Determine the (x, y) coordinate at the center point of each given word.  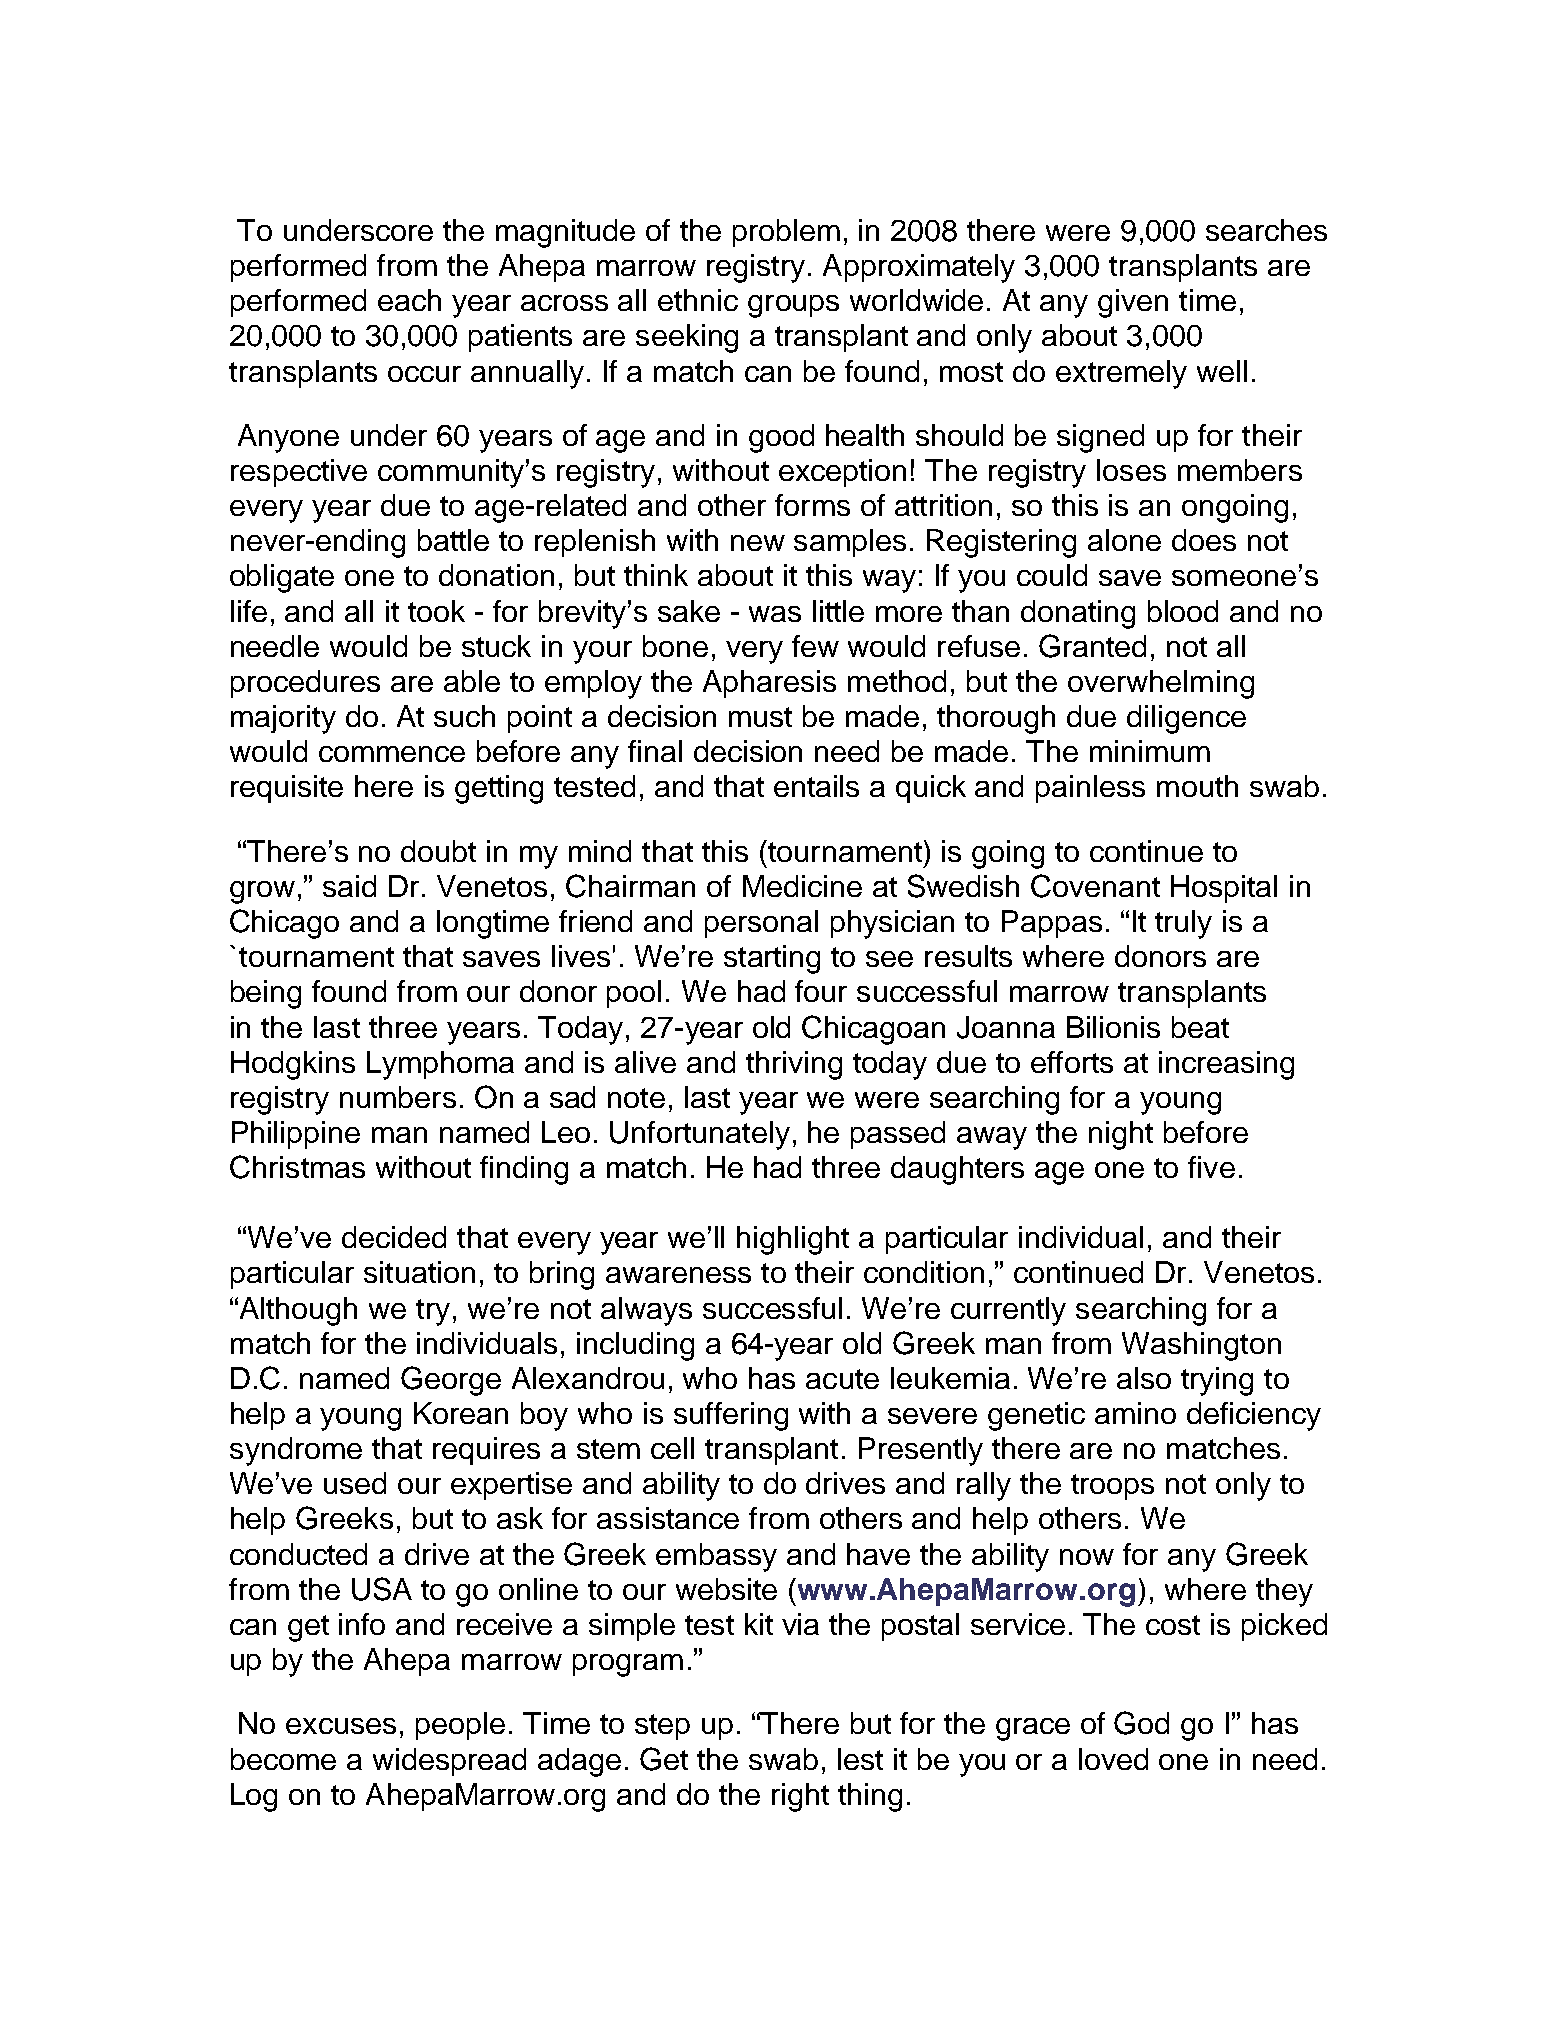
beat (1200, 1027)
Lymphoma (440, 1065)
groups (793, 306)
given (1133, 303)
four (821, 991)
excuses (341, 1726)
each (409, 300)
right (800, 1797)
